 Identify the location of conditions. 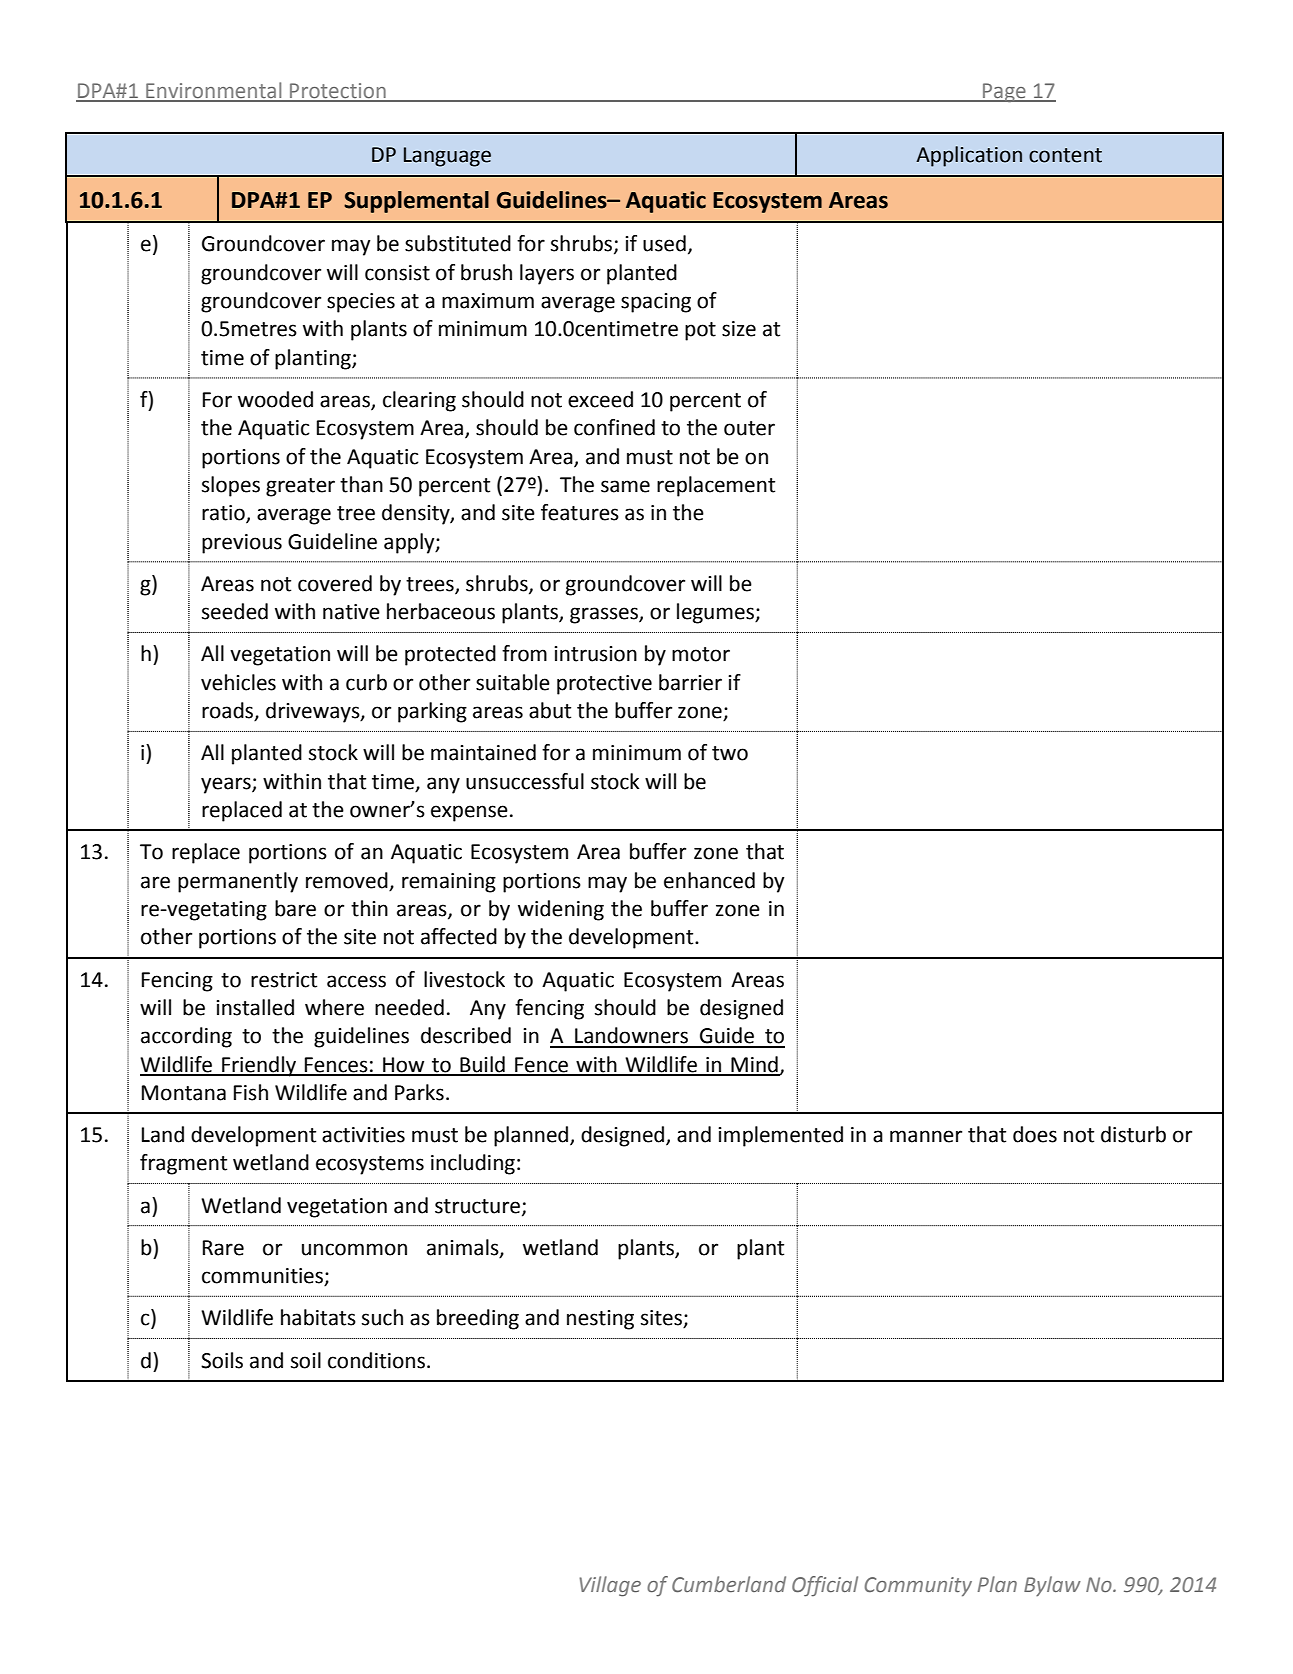
(376, 1360).
